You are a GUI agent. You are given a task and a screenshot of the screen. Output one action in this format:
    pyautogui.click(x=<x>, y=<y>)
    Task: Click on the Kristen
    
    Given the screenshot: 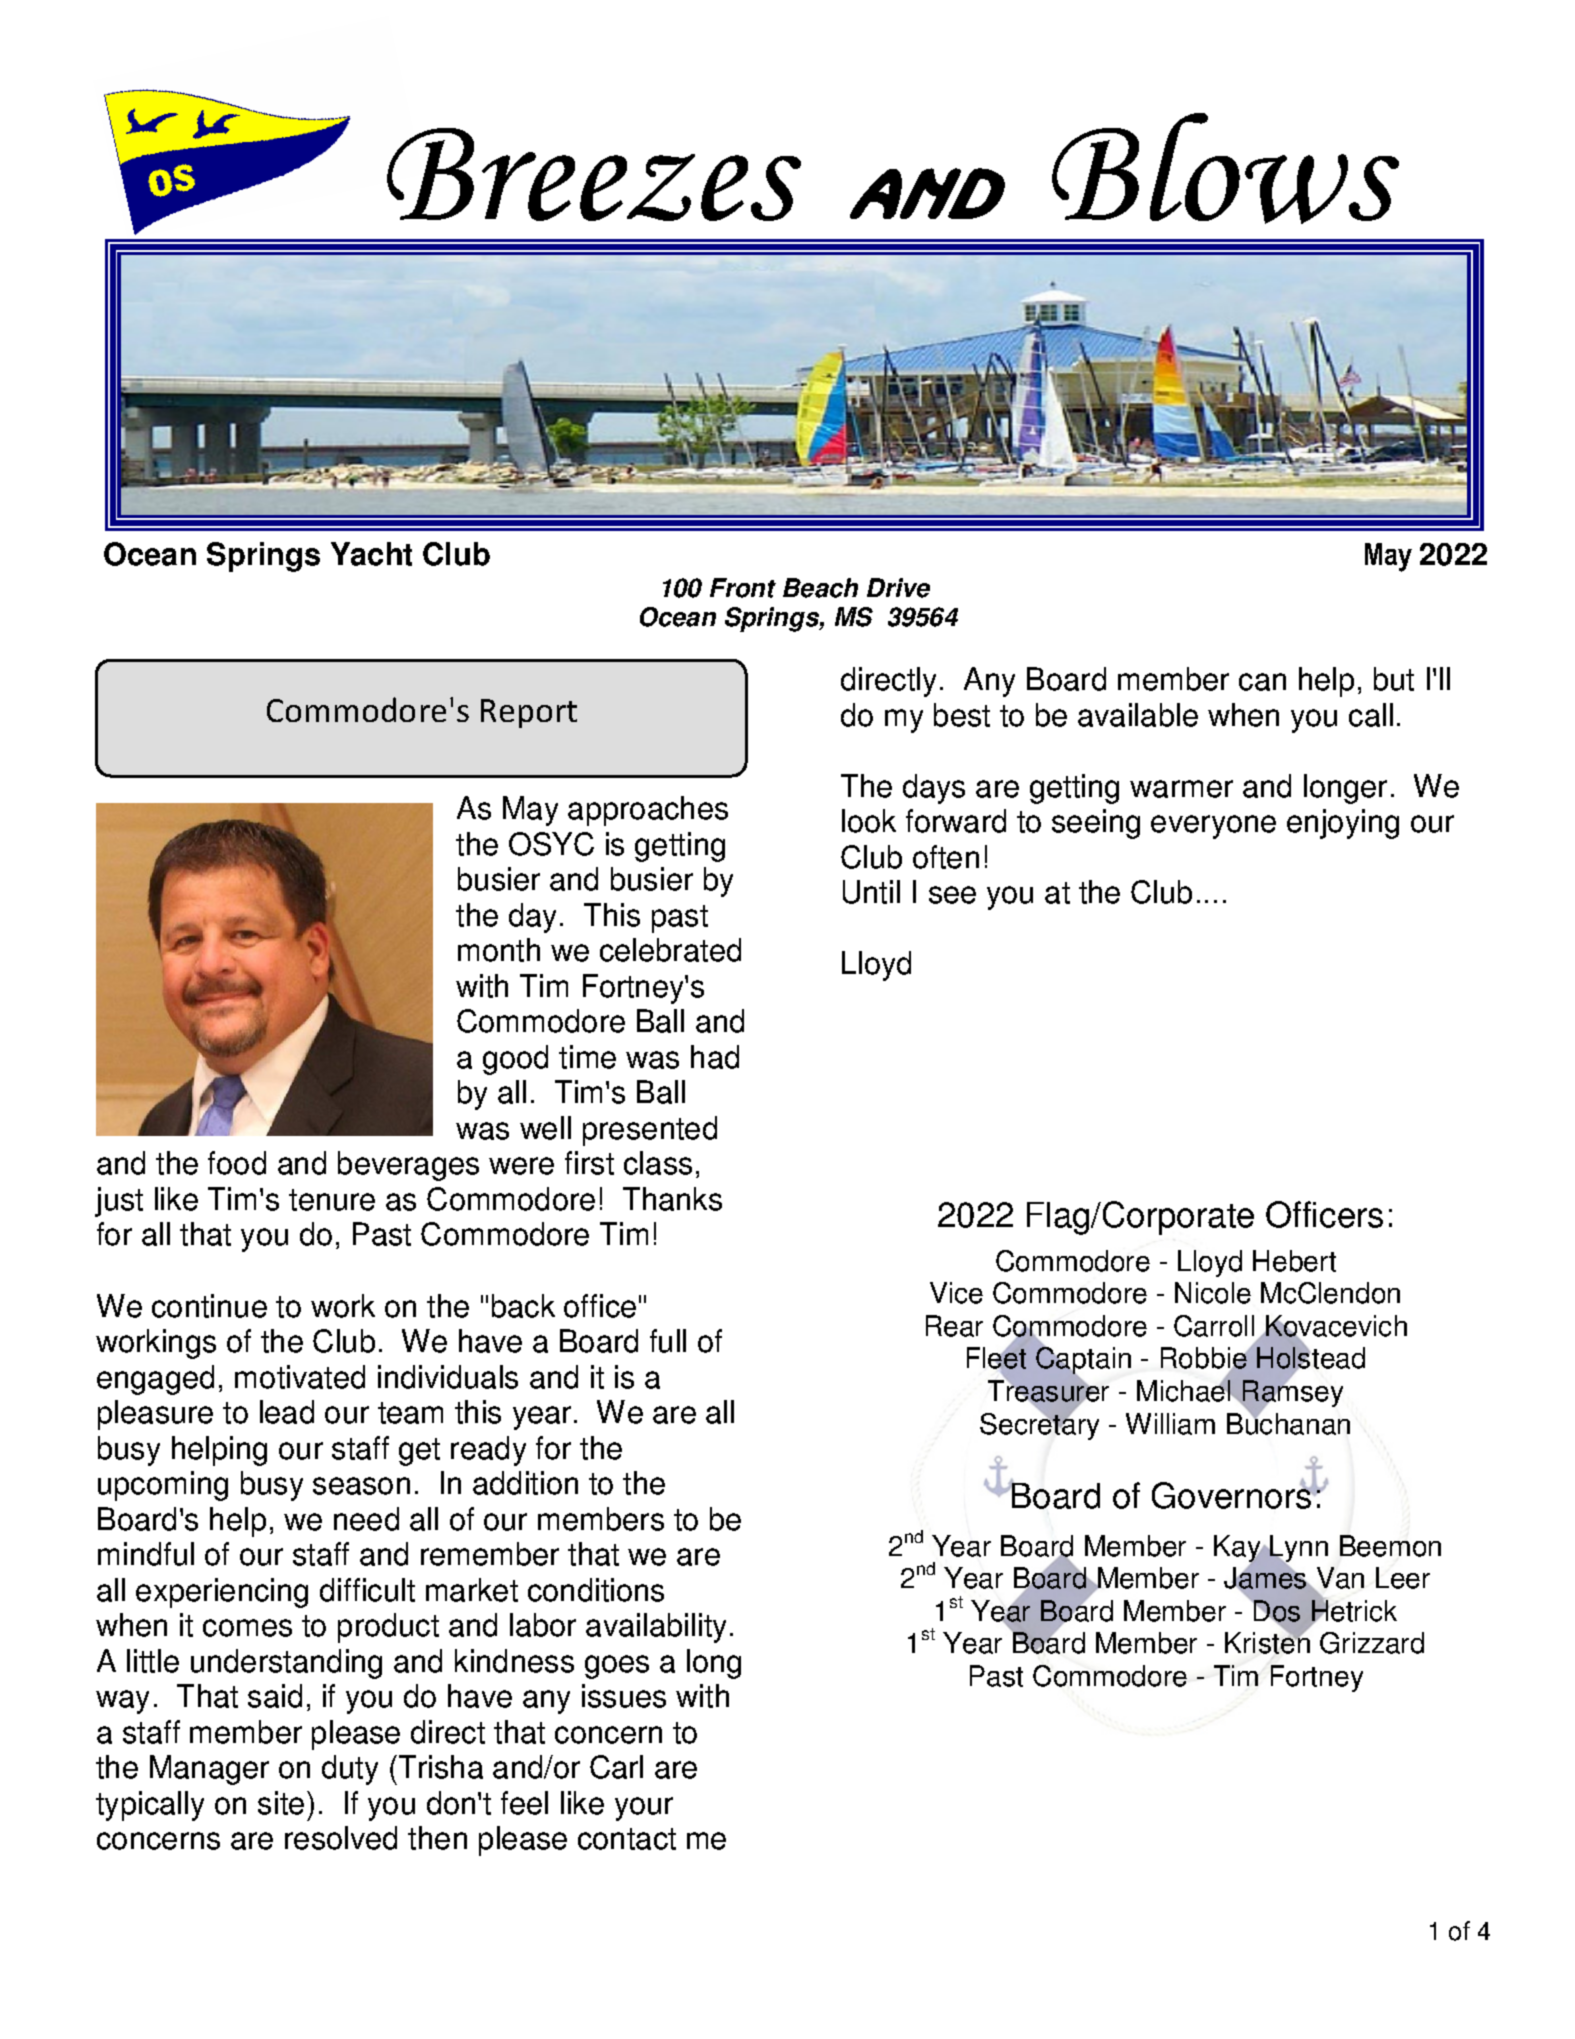 What is the action you would take?
    pyautogui.click(x=1267, y=1642)
